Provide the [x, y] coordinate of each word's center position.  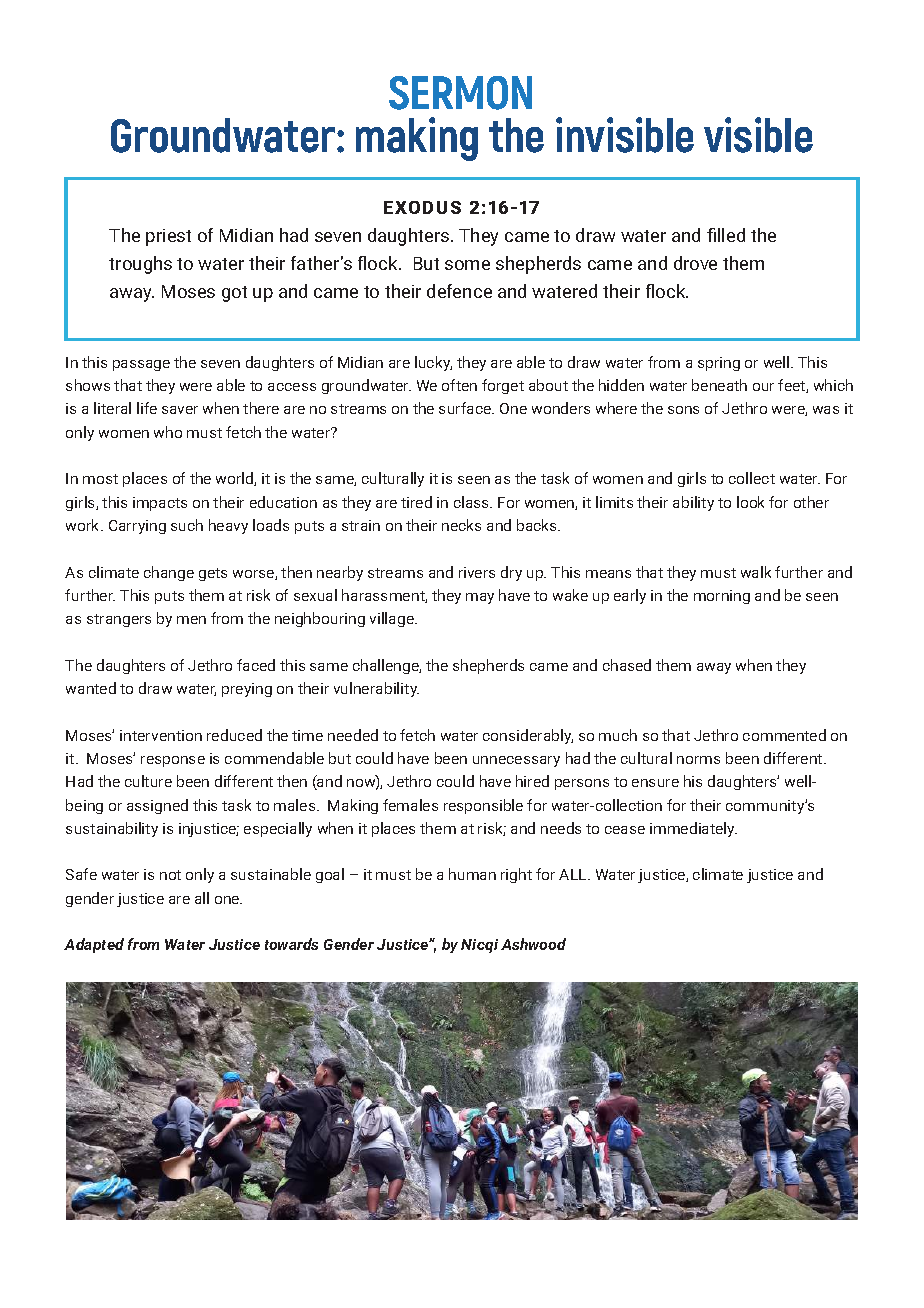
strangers [119, 620]
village [393, 619]
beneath [719, 385]
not [170, 875]
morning [722, 597]
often [459, 385]
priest [168, 237]
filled [726, 235]
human [472, 874]
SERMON [460, 93]
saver [180, 410]
